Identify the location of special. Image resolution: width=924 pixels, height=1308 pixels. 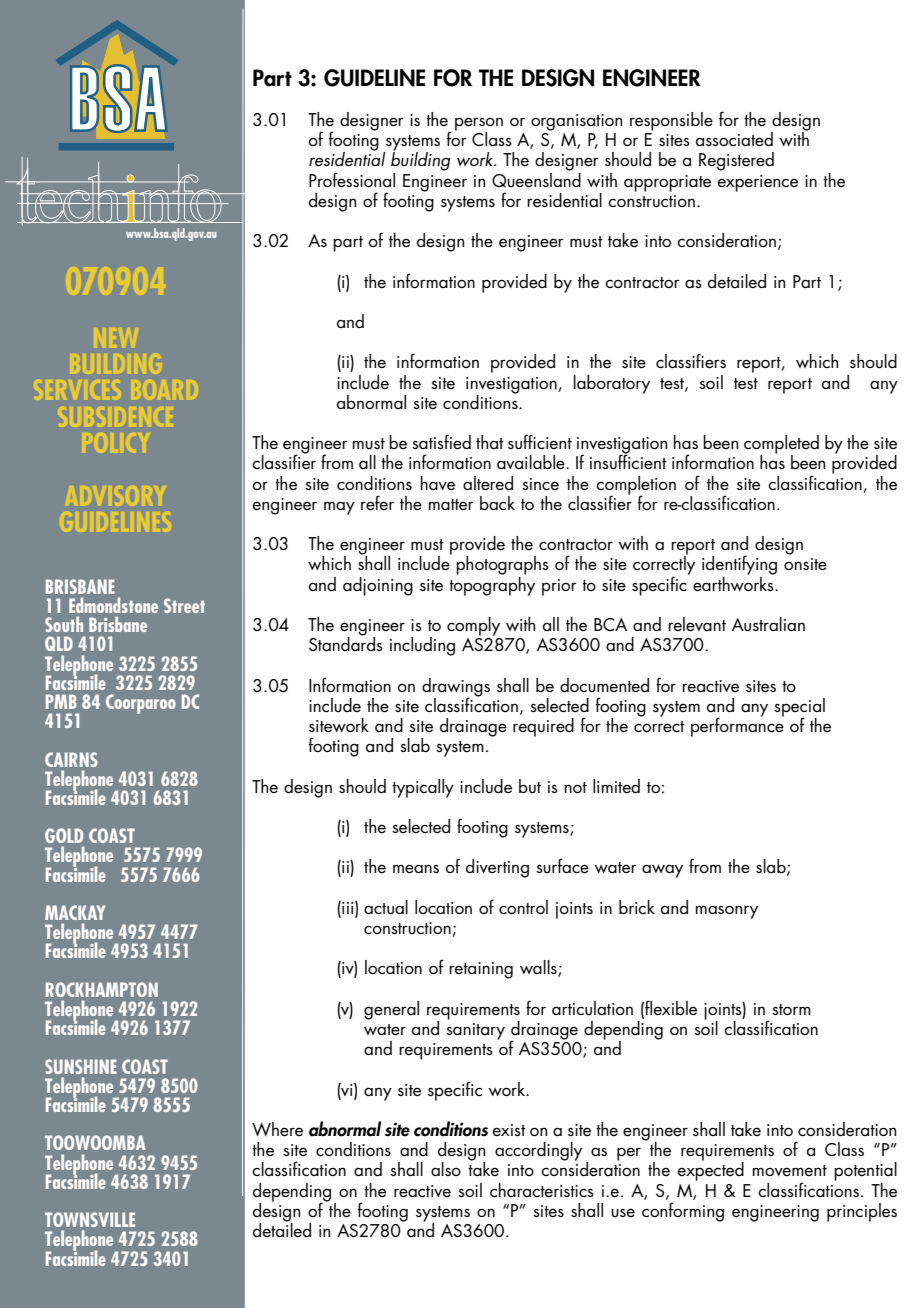
(799, 708).
